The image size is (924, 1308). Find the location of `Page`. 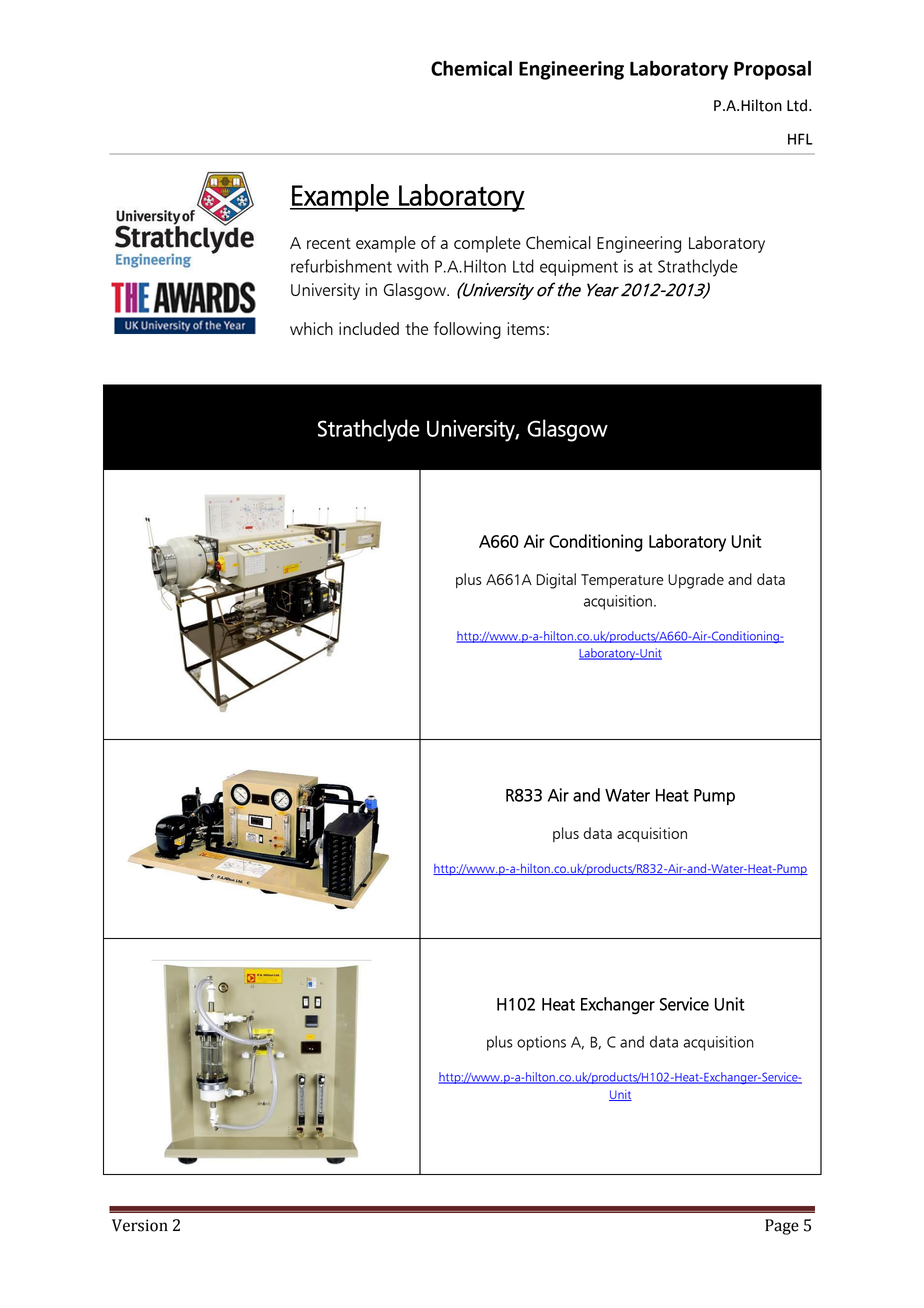

Page is located at coordinates (782, 1227).
